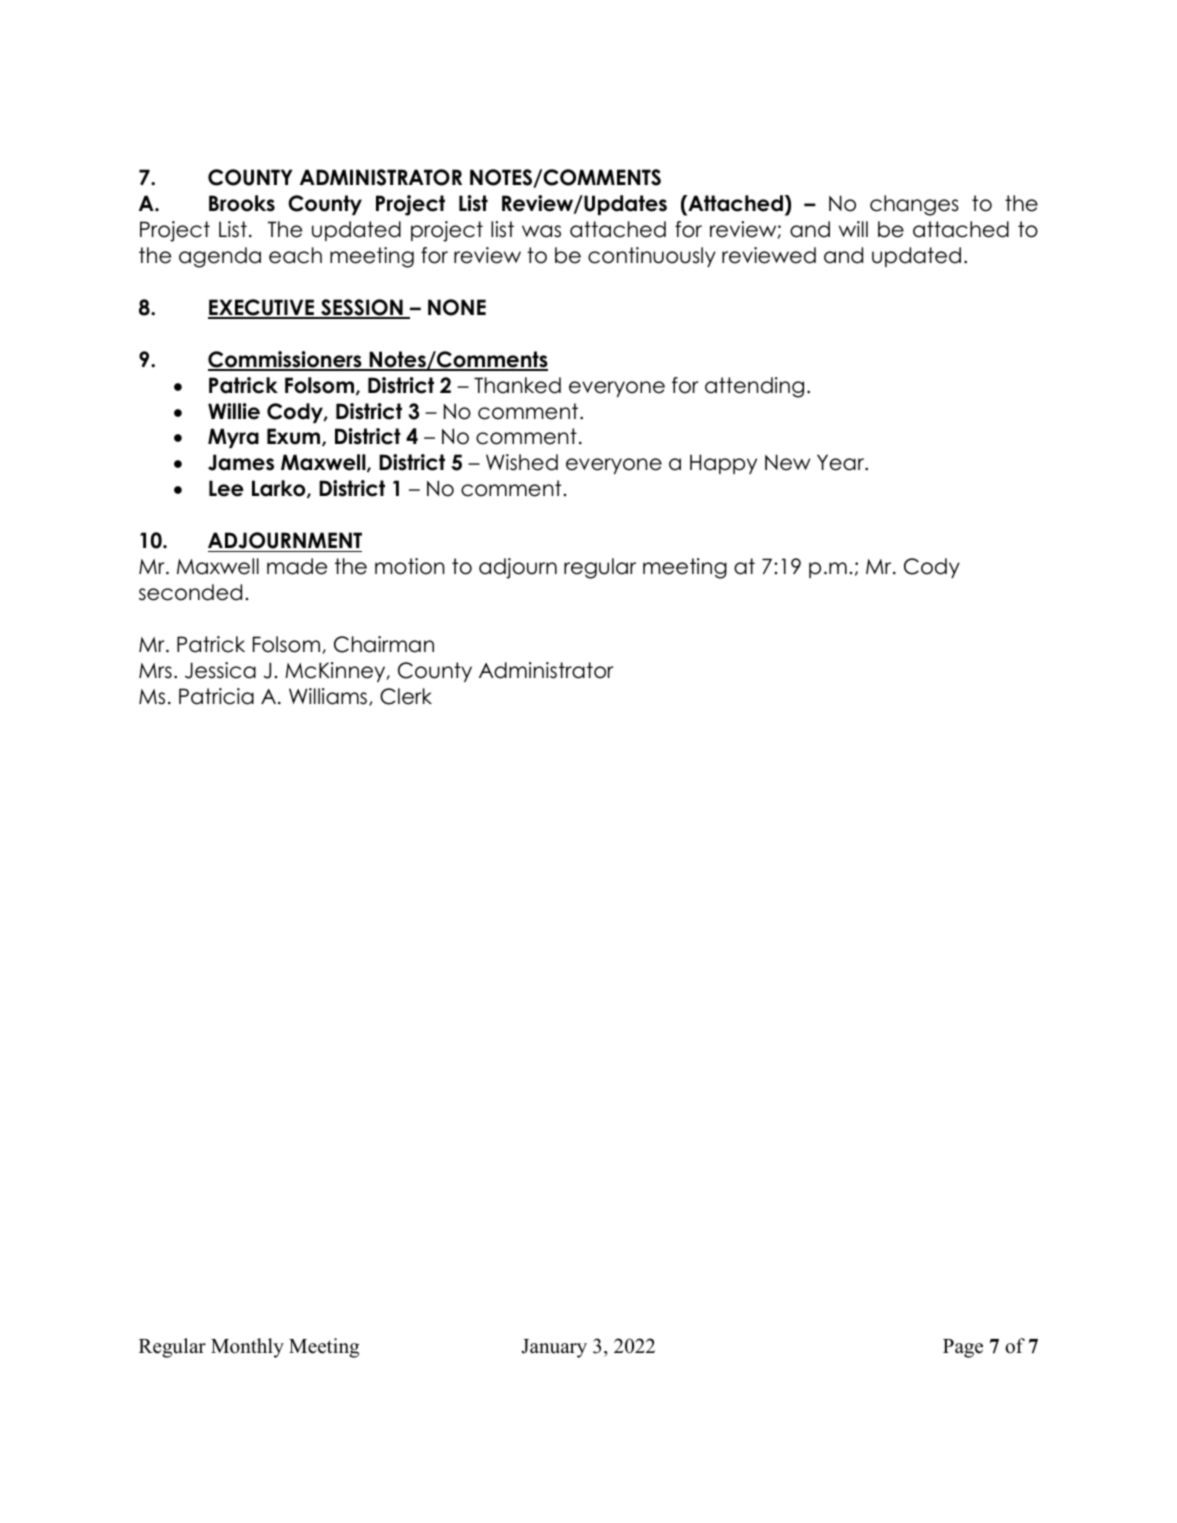 The width and height of the screenshot is (1177, 1523). I want to click on Patricia, so click(216, 696).
